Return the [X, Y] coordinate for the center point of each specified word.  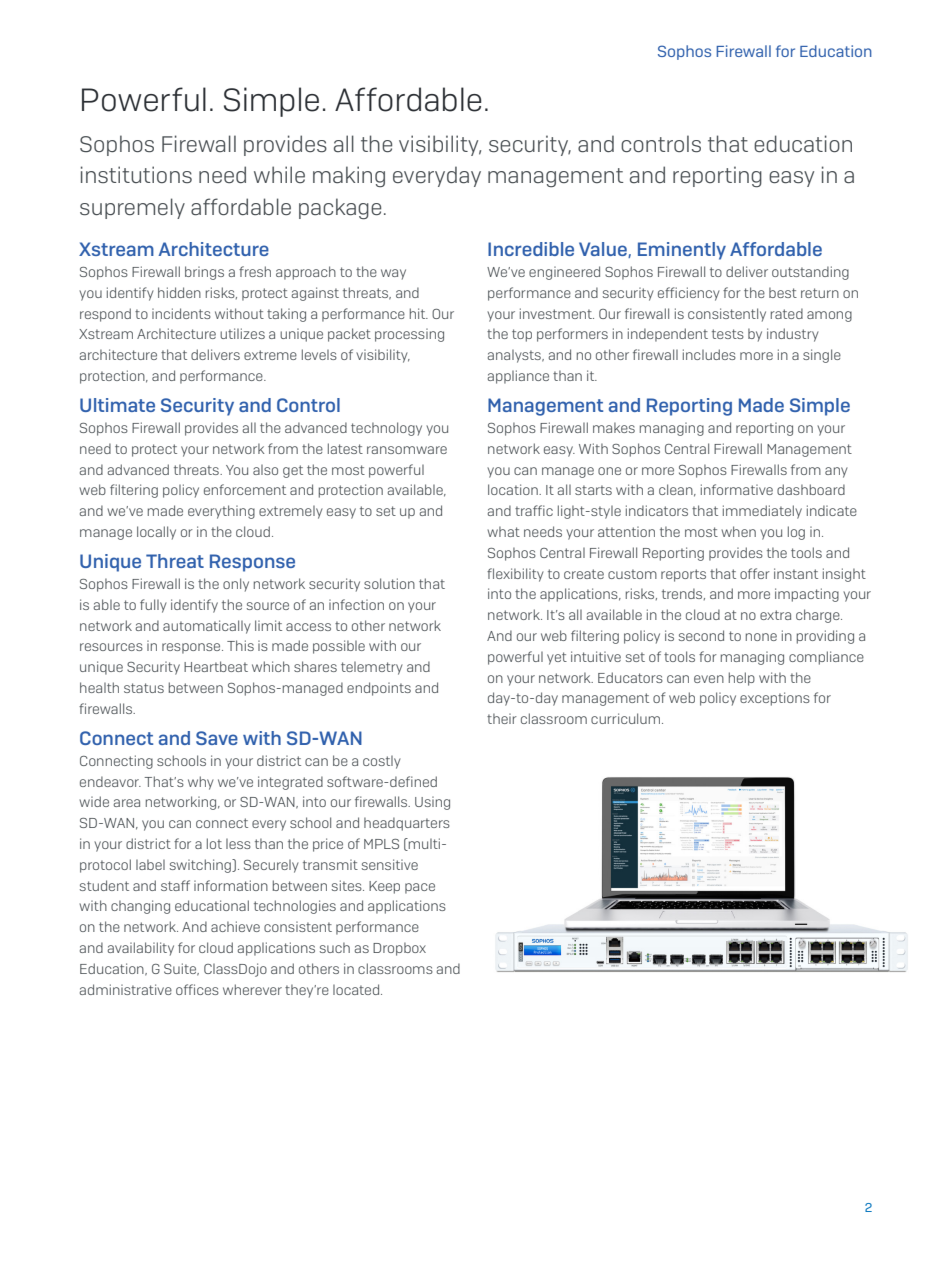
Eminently [682, 251]
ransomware [407, 450]
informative [737, 489]
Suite [181, 969]
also [265, 470]
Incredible [531, 249]
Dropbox [399, 949]
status [144, 688]
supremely [132, 208]
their [502, 718]
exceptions [775, 699]
